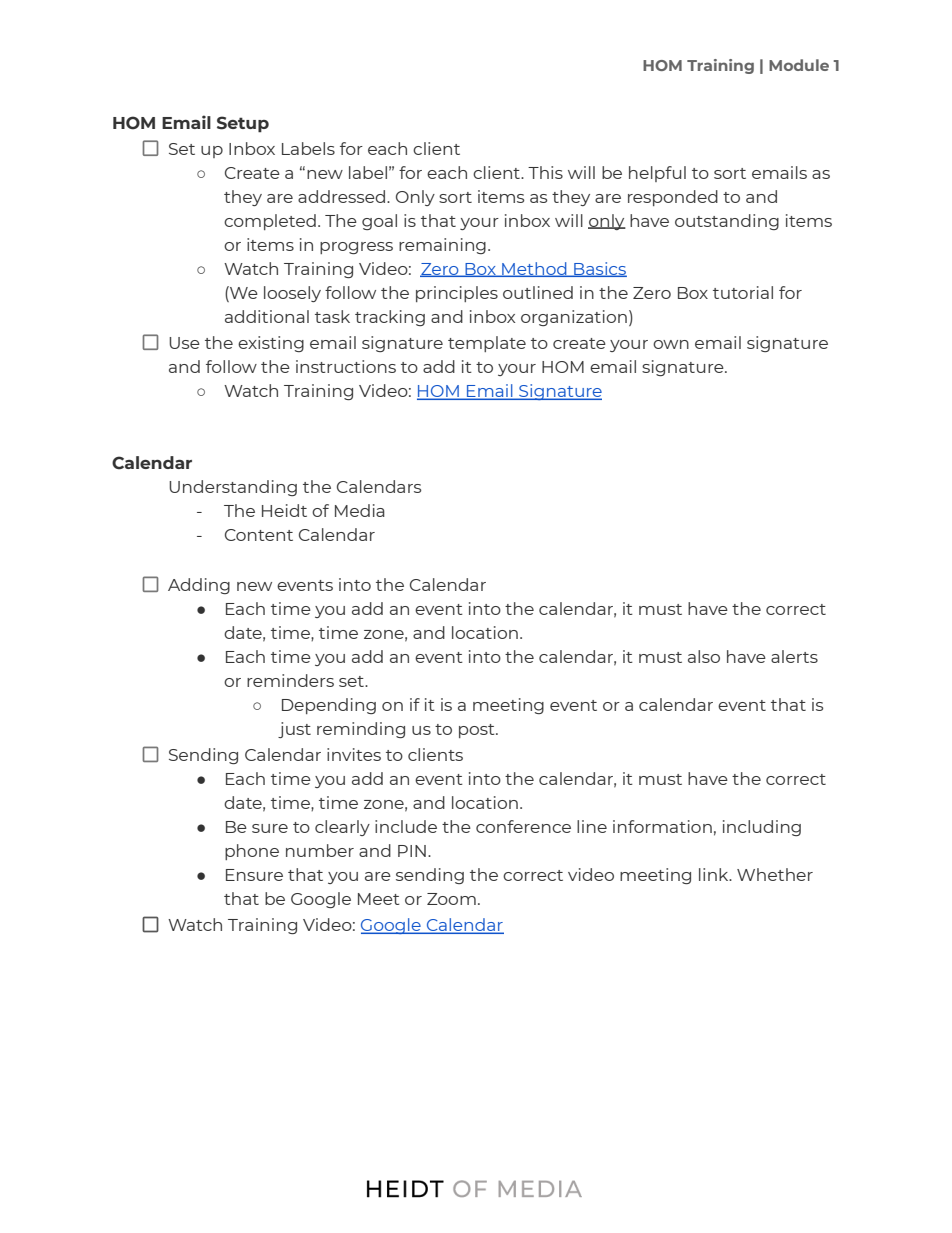 The width and height of the screenshot is (952, 1233). What do you see at coordinates (799, 65) in the screenshot?
I see `Module` at bounding box center [799, 65].
